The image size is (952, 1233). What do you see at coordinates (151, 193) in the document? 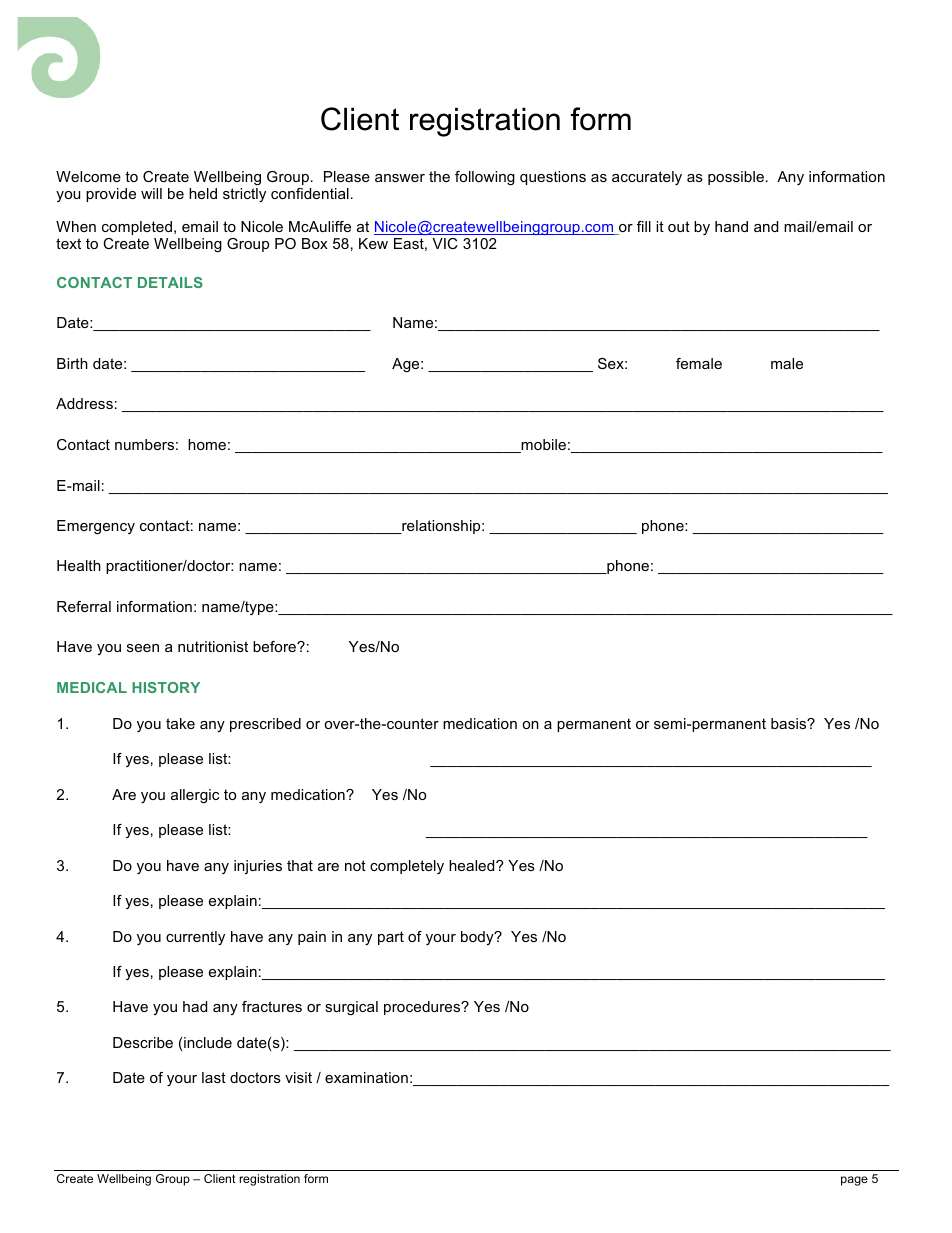
I see `will` at bounding box center [151, 193].
